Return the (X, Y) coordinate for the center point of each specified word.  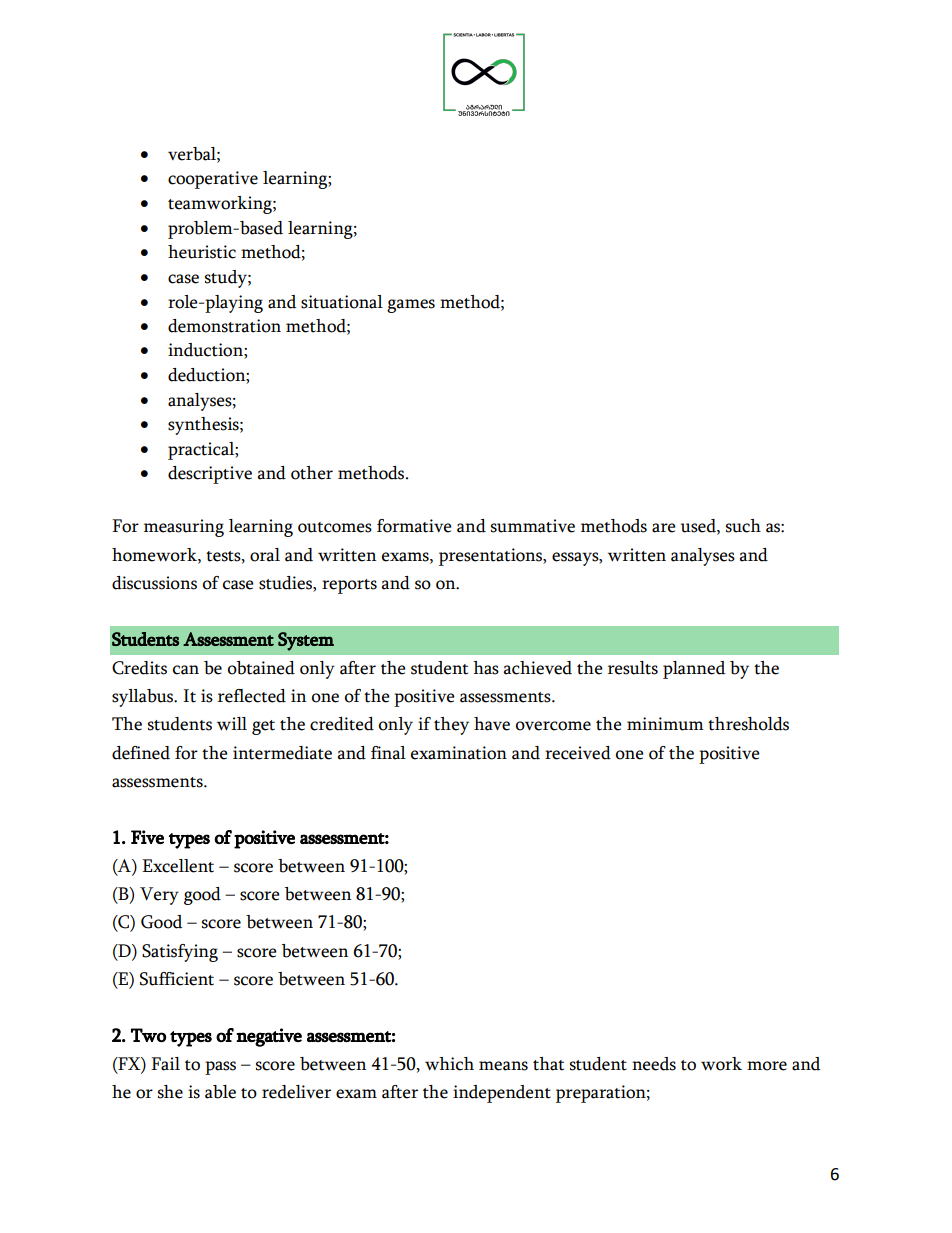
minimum (665, 724)
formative (414, 526)
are (664, 528)
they (451, 726)
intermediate (282, 753)
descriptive (210, 475)
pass (220, 1068)
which (449, 1064)
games (411, 306)
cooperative (213, 180)
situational (342, 302)
